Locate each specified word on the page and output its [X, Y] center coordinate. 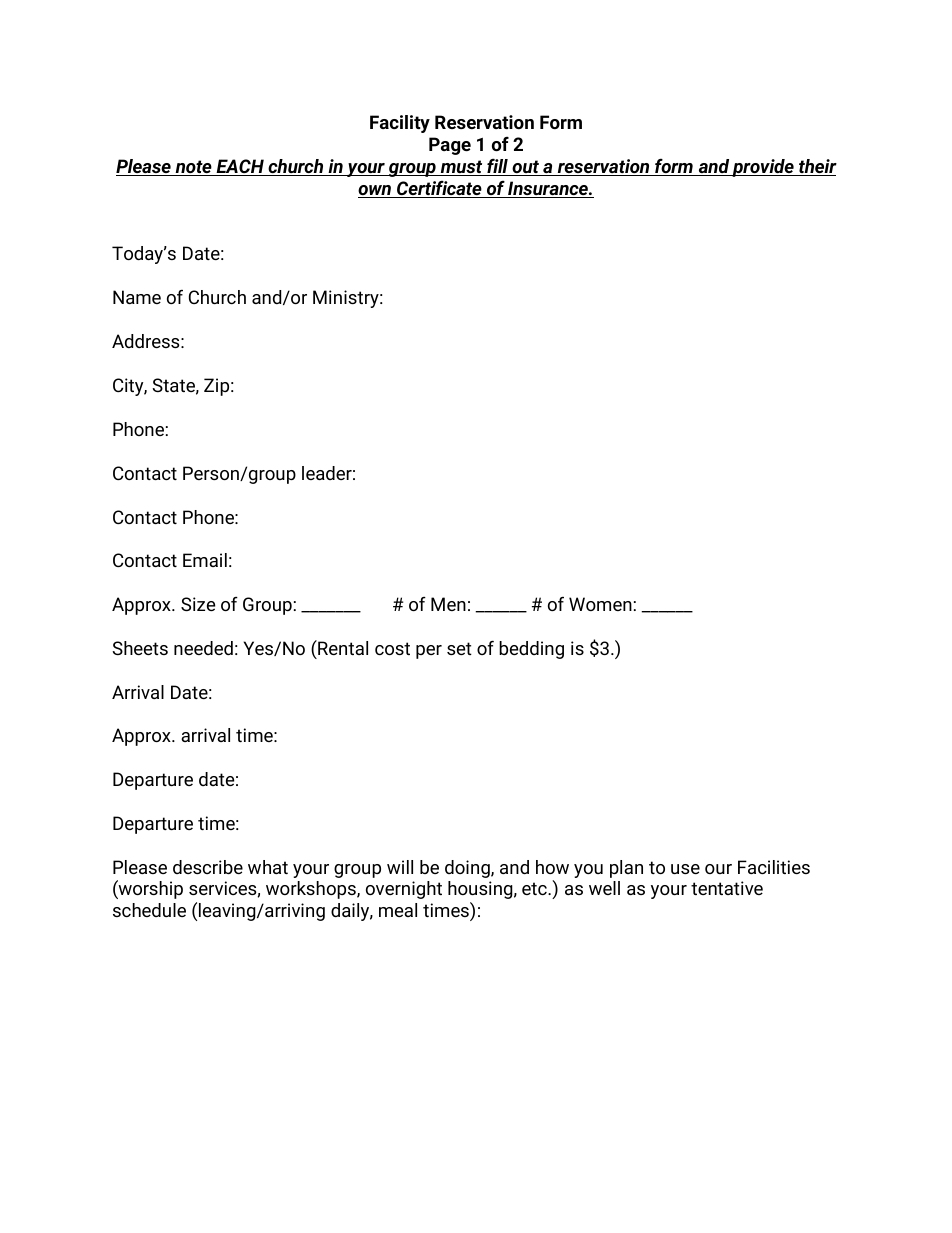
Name [137, 297]
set [459, 648]
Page [450, 146]
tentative [727, 888]
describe [208, 867]
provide [763, 168]
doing [468, 869]
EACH [240, 167]
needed [203, 648]
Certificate [439, 189]
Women [600, 604]
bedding [531, 650]
